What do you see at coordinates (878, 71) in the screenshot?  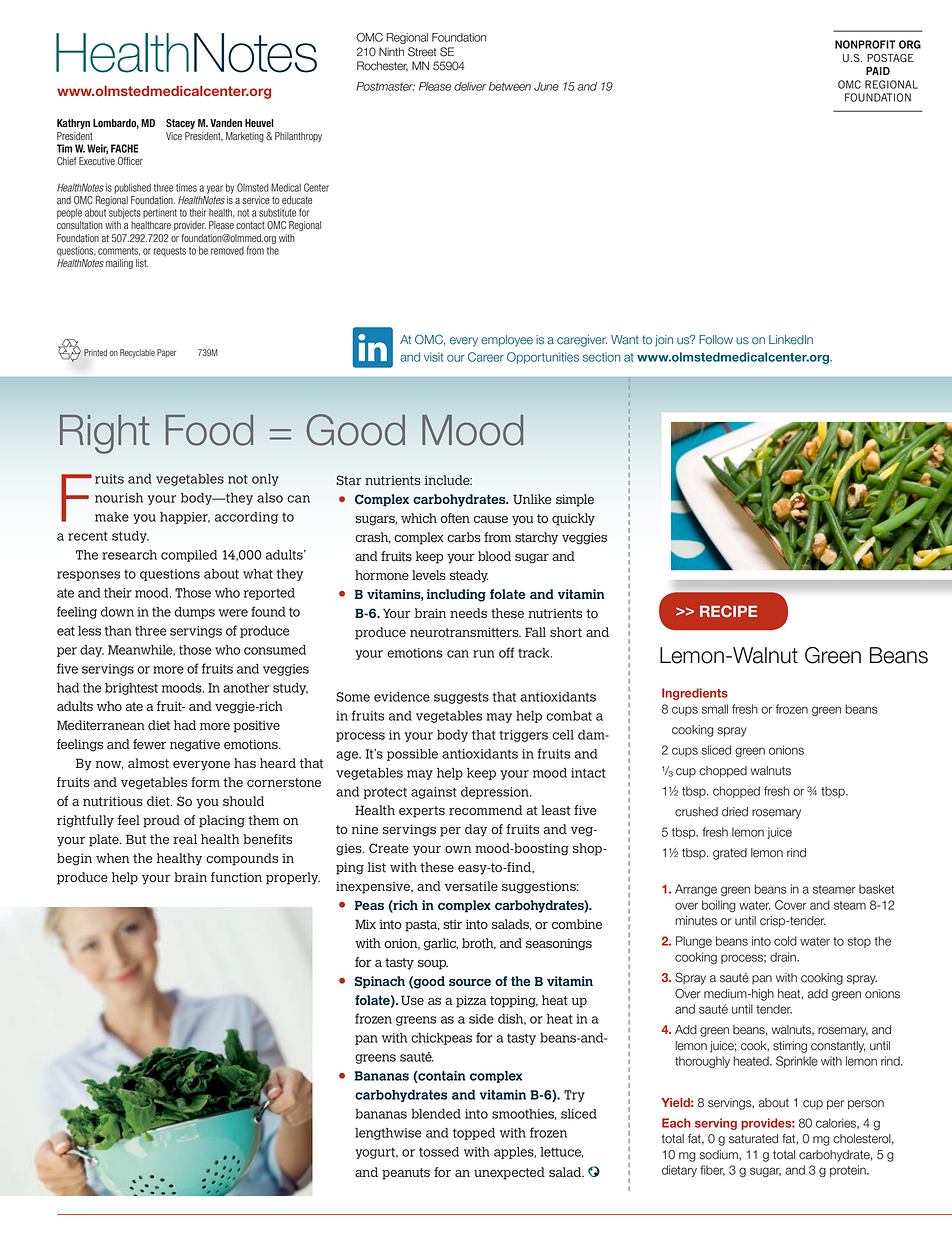 I see `PAID` at bounding box center [878, 71].
